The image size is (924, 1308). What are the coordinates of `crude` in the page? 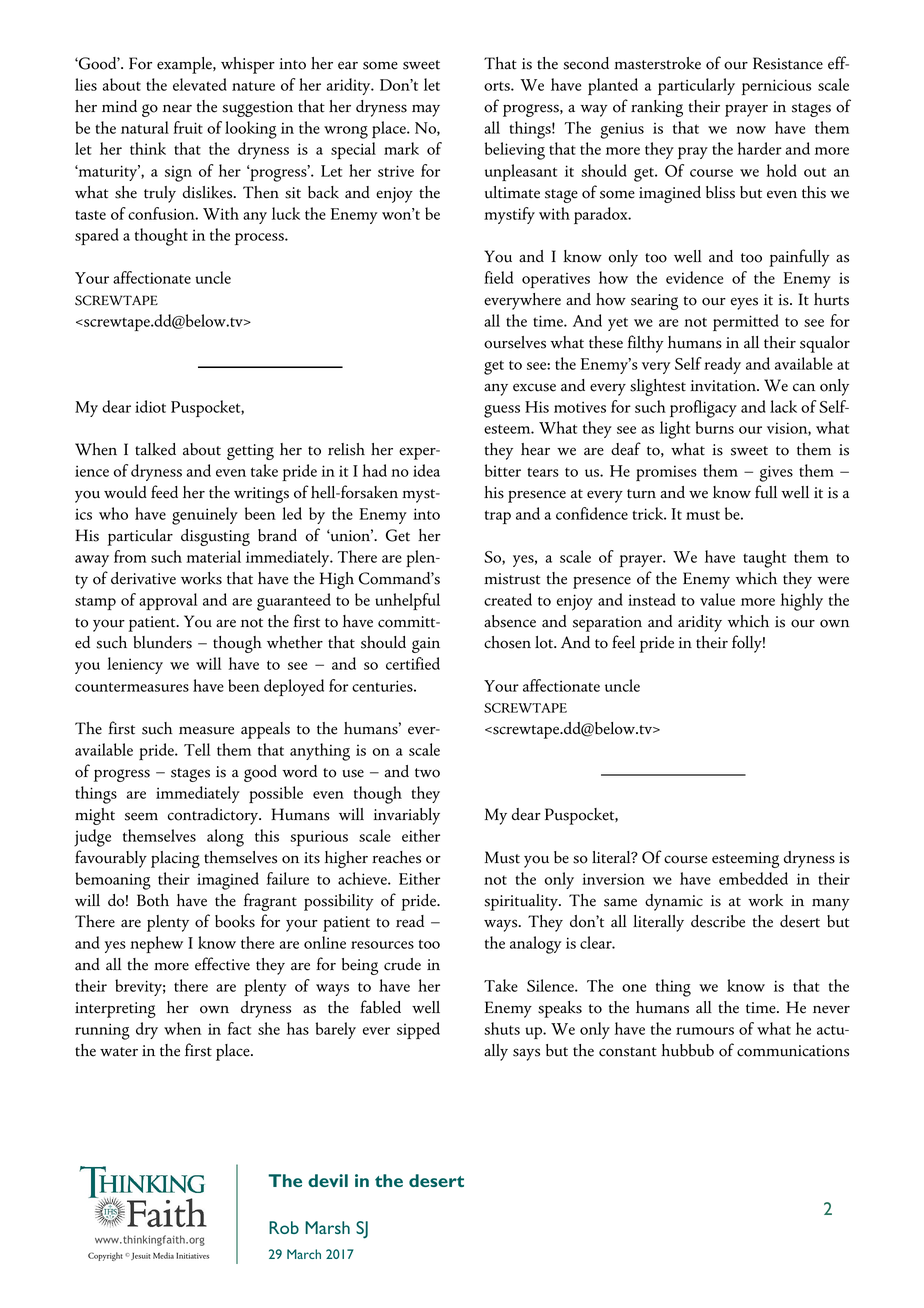 It's located at (402, 964).
